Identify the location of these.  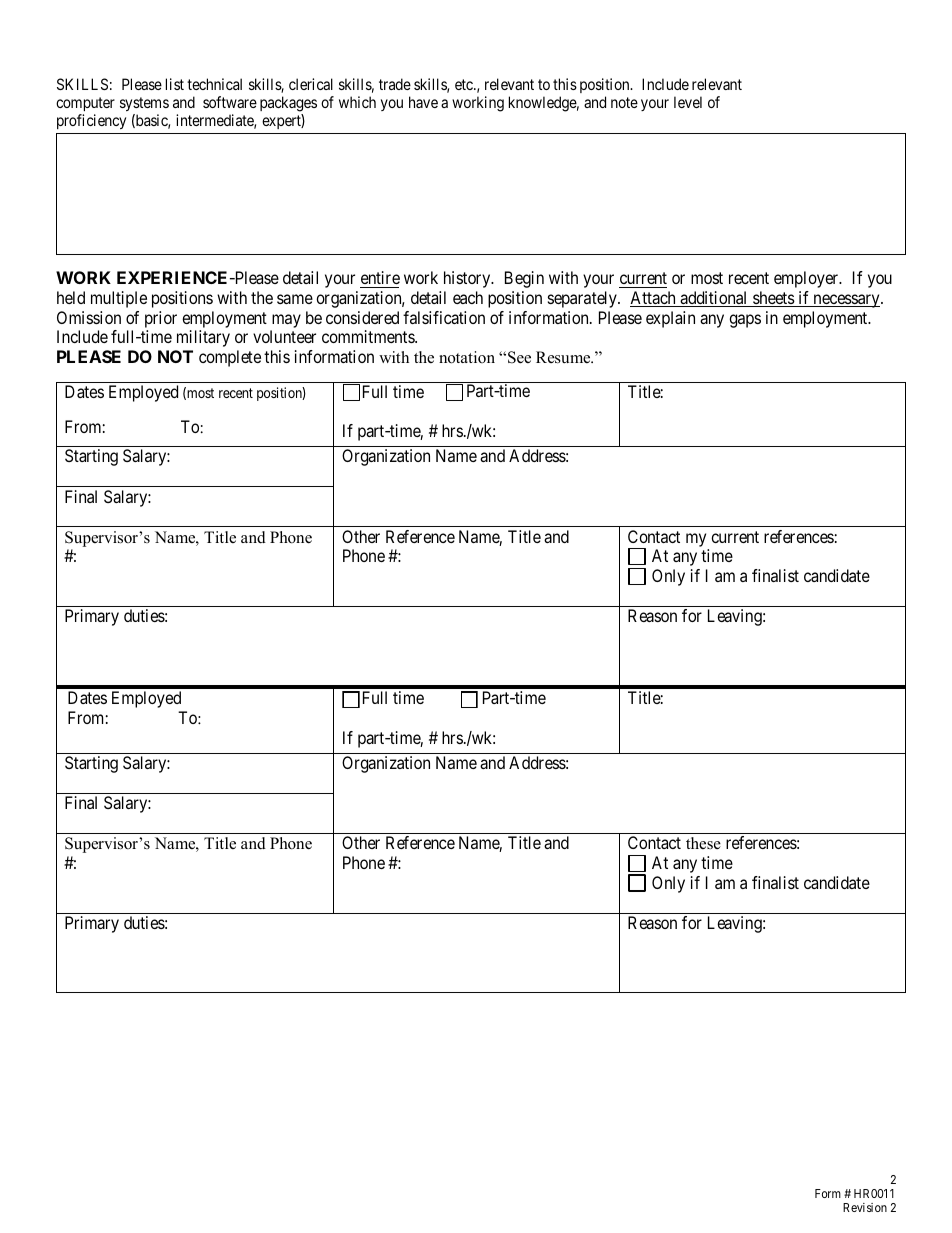
(703, 843).
